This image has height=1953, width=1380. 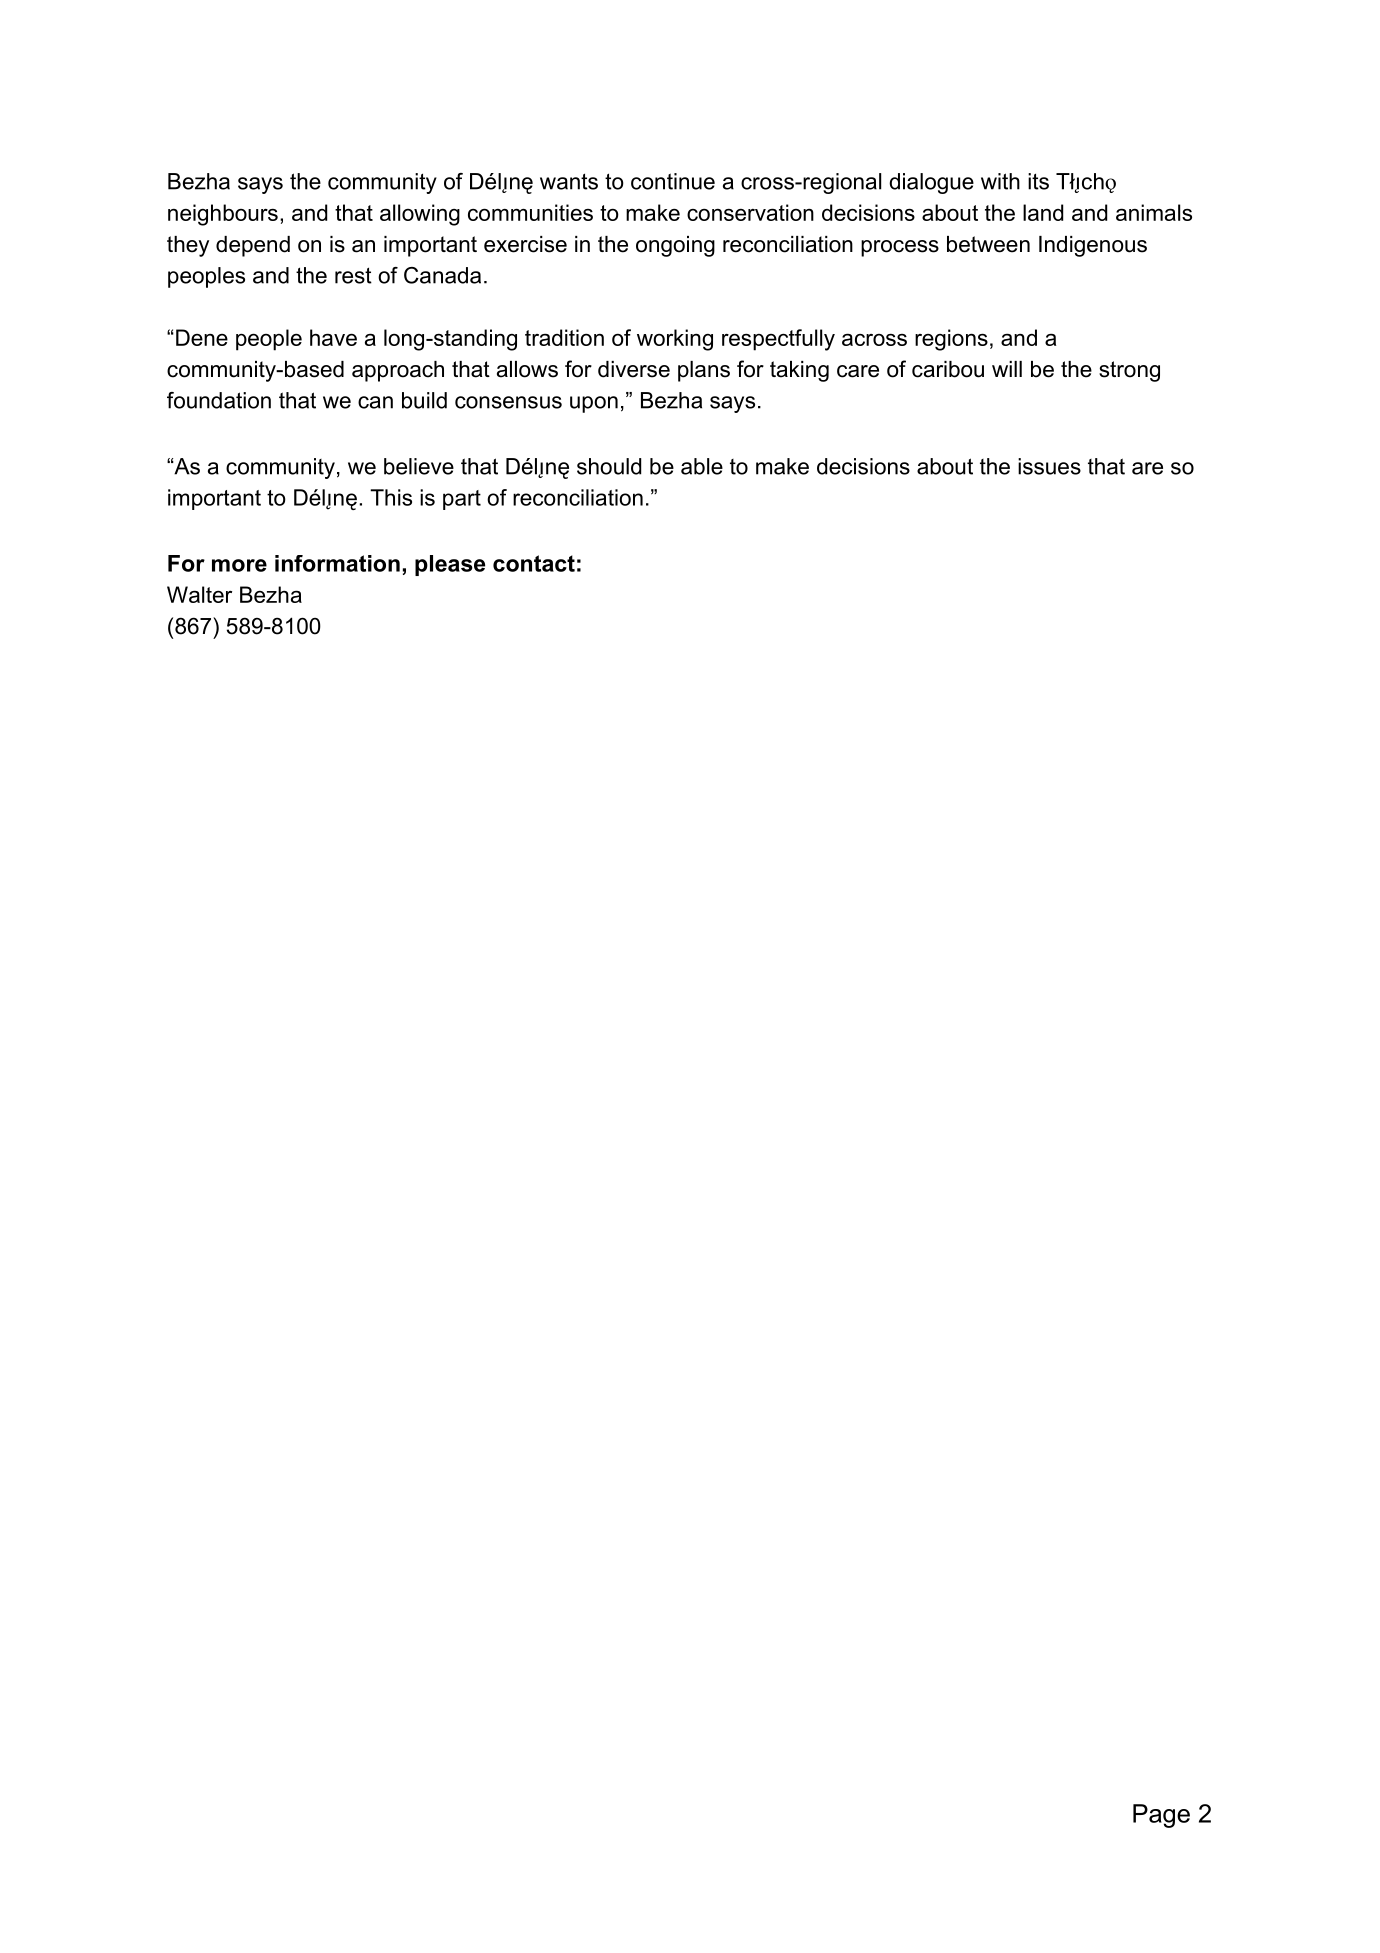 I want to click on Page, so click(x=1161, y=1816).
